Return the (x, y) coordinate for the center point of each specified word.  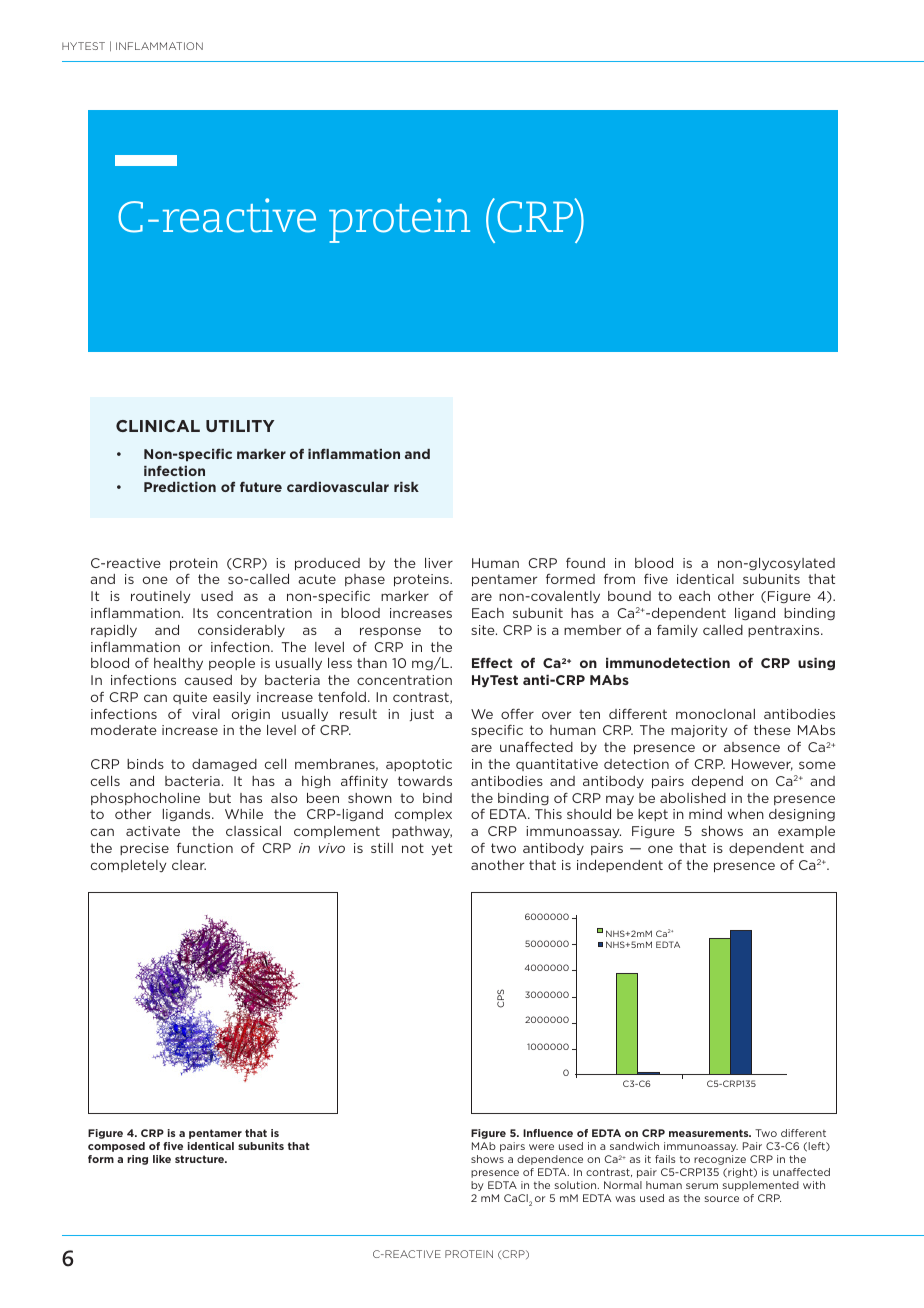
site (484, 630)
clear (189, 865)
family (677, 631)
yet (442, 849)
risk (406, 487)
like (162, 1159)
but (220, 798)
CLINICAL (158, 426)
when (746, 814)
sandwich (634, 1146)
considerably (241, 631)
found (585, 563)
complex (423, 815)
